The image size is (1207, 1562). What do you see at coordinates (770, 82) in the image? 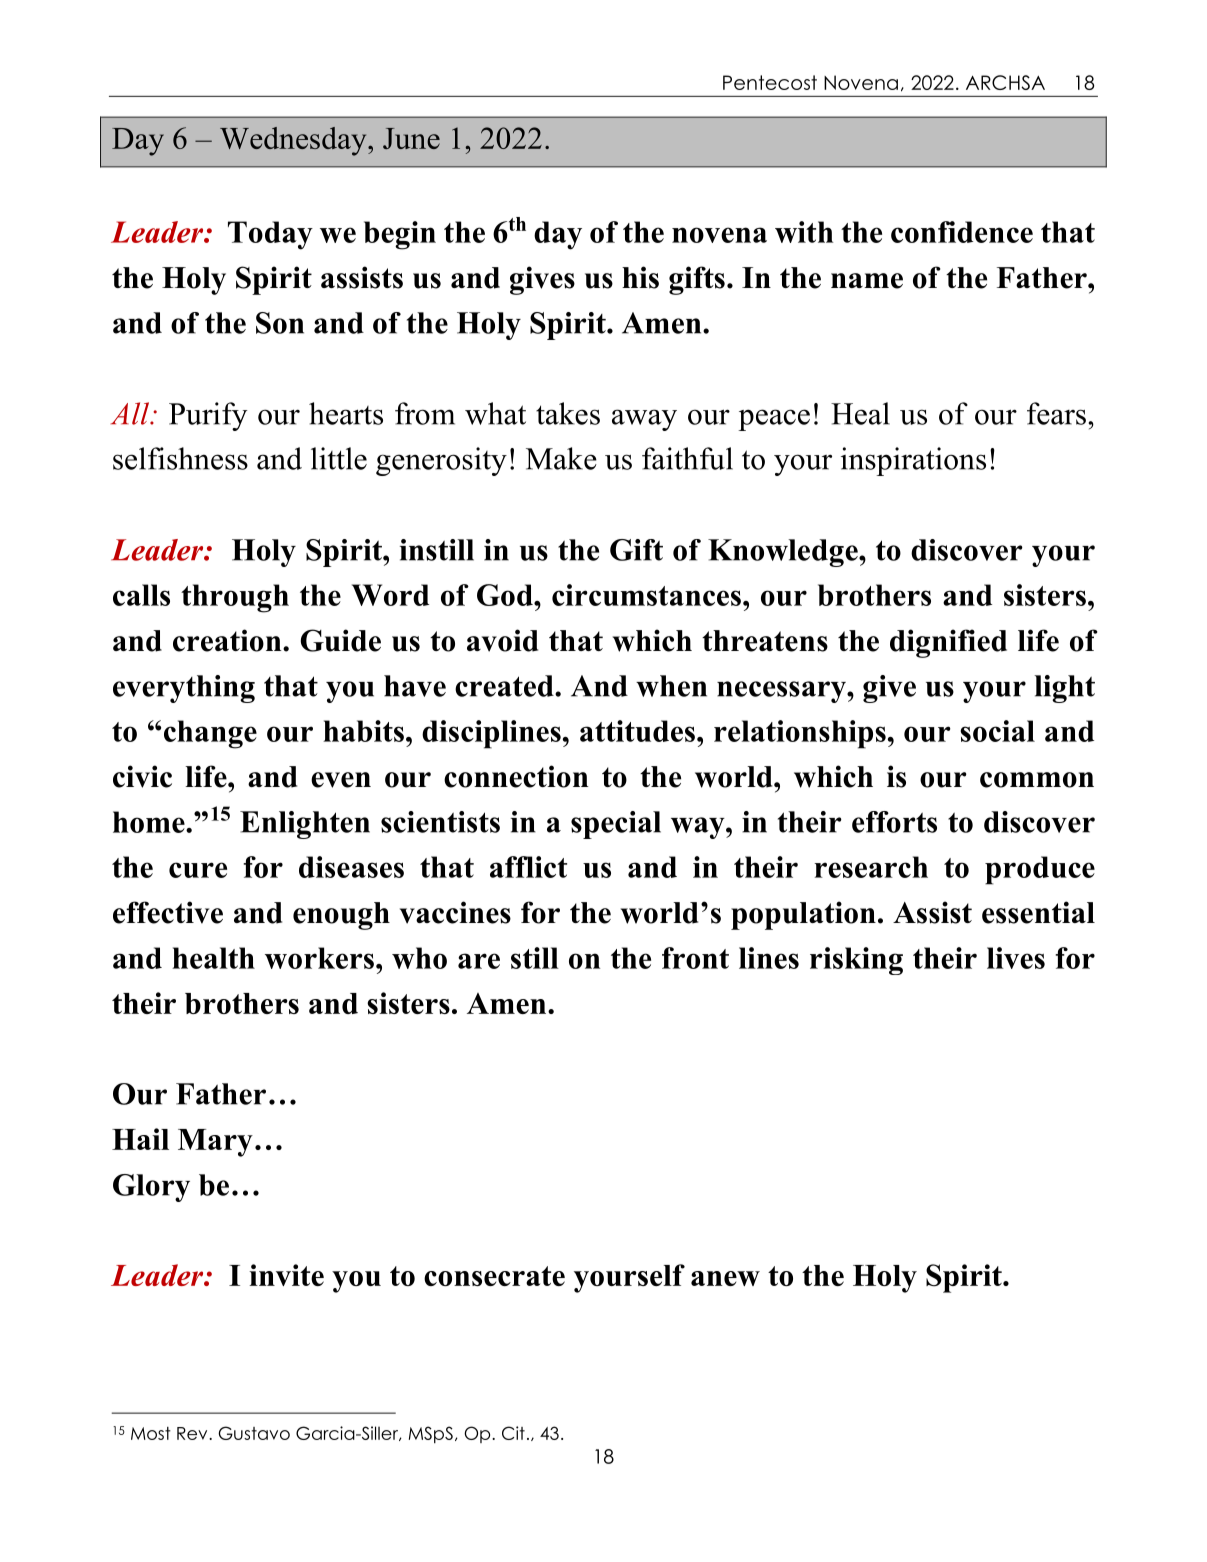
I see `Pentecost` at bounding box center [770, 82].
